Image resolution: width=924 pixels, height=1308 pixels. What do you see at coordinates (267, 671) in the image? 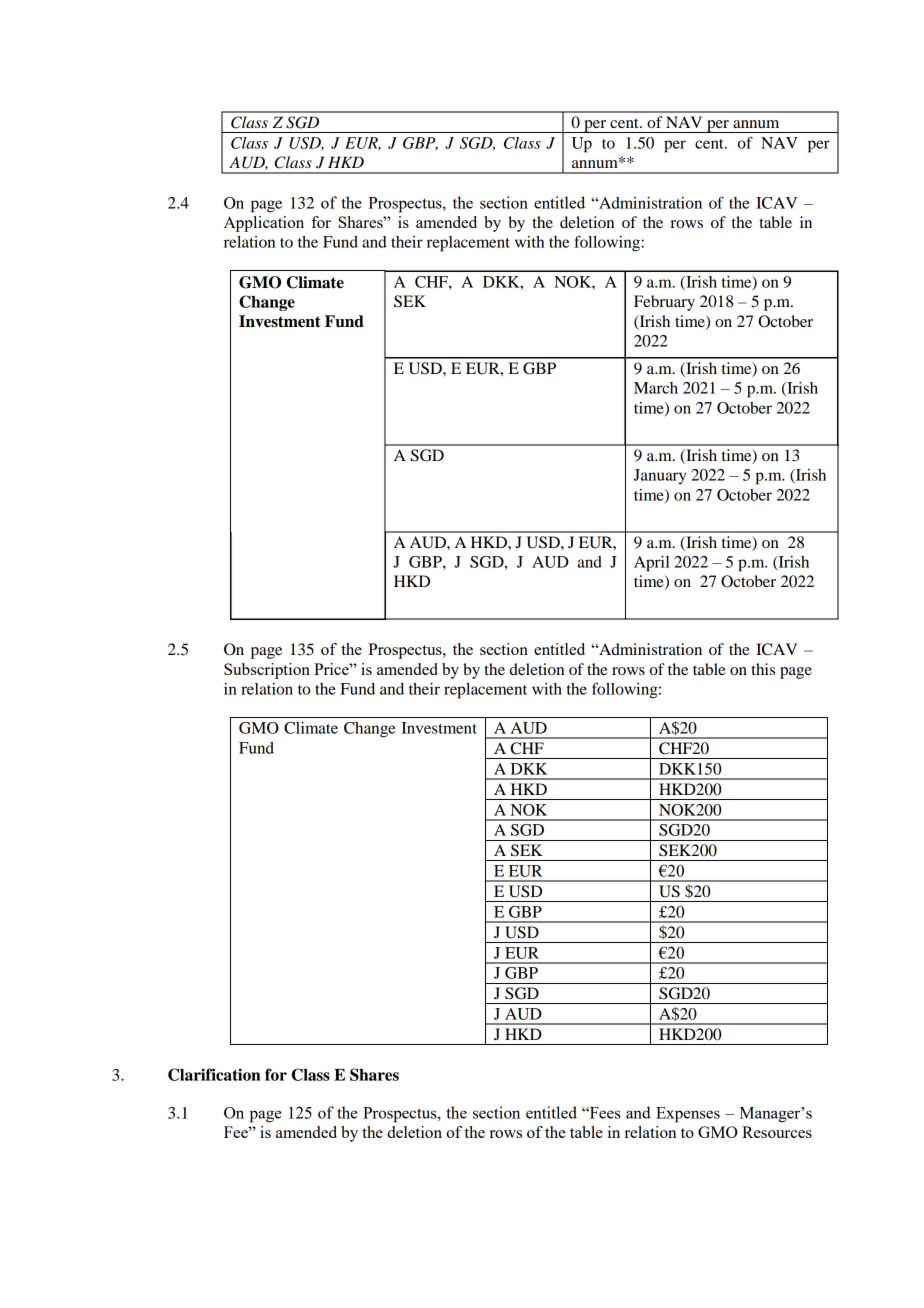
I see `Subscription` at bounding box center [267, 671].
